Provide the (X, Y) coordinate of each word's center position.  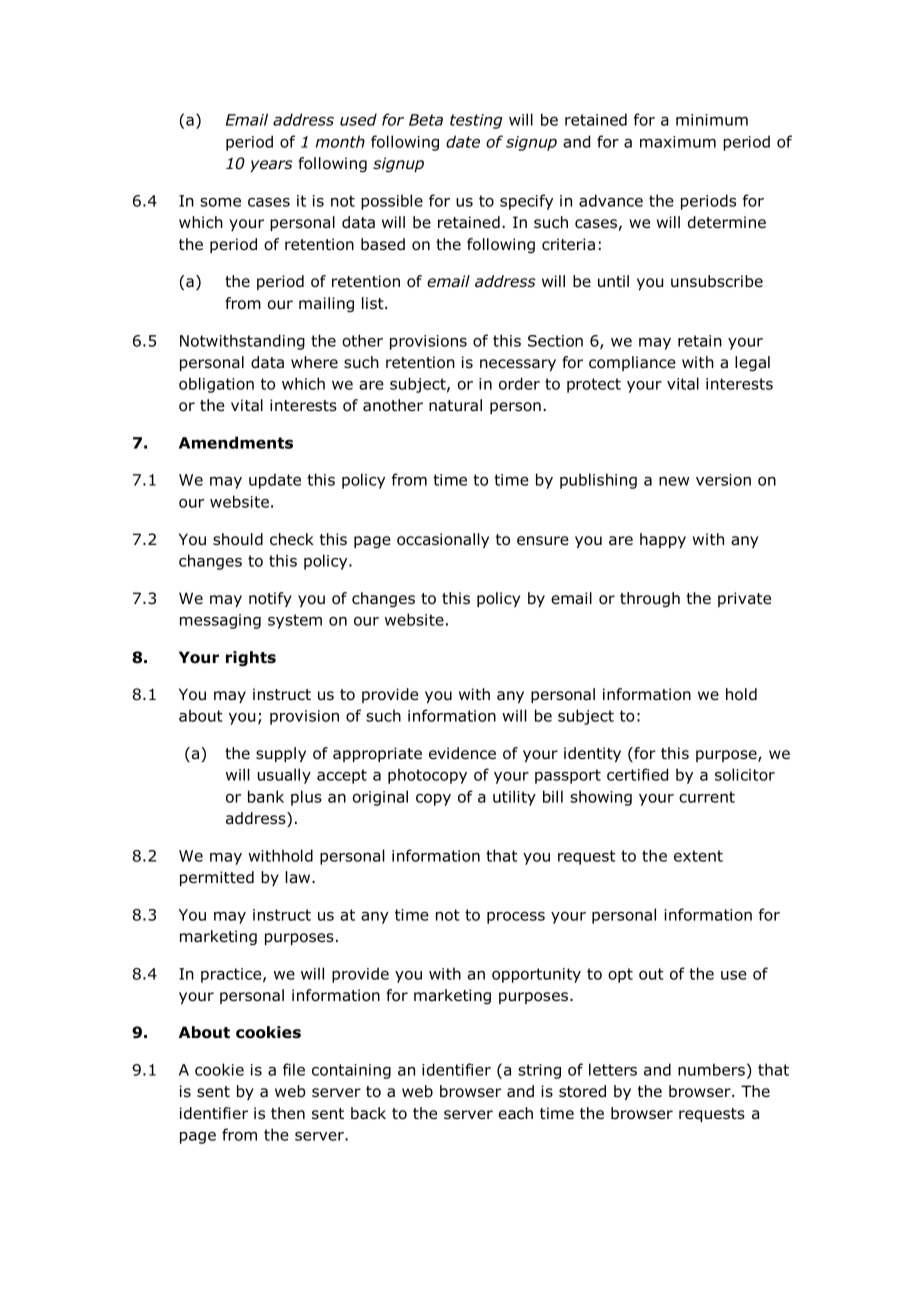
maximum (678, 142)
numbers (711, 1069)
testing (476, 121)
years (271, 166)
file (294, 1069)
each (516, 1113)
